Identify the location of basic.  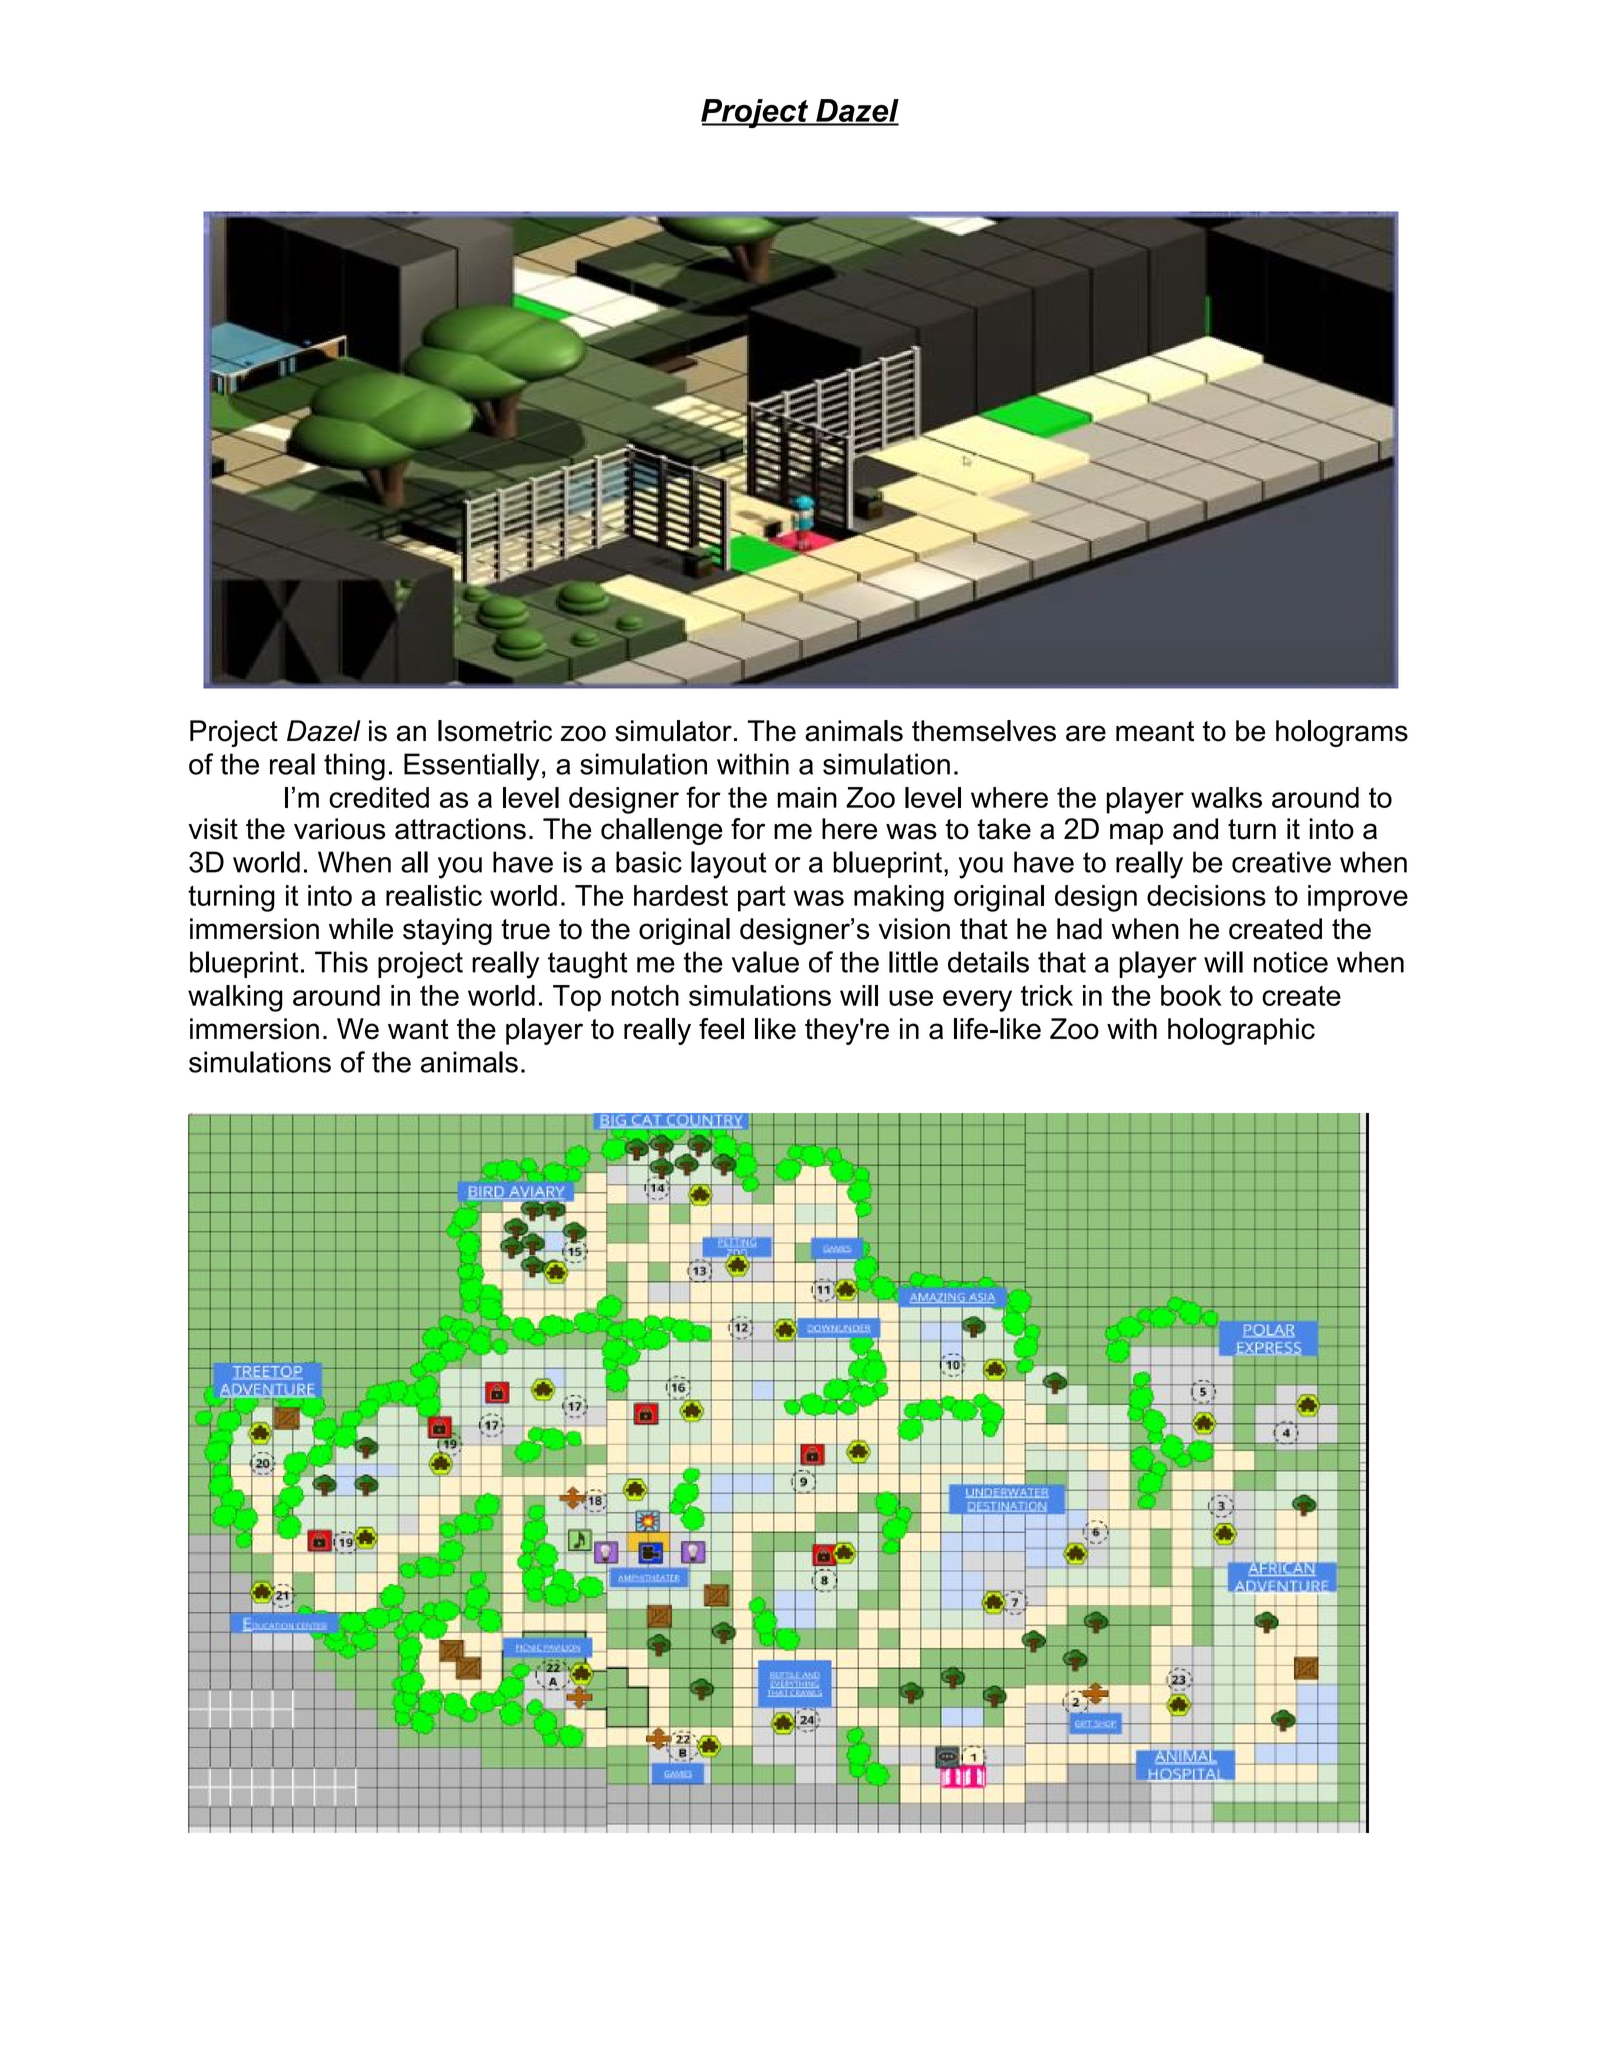
(649, 862).
